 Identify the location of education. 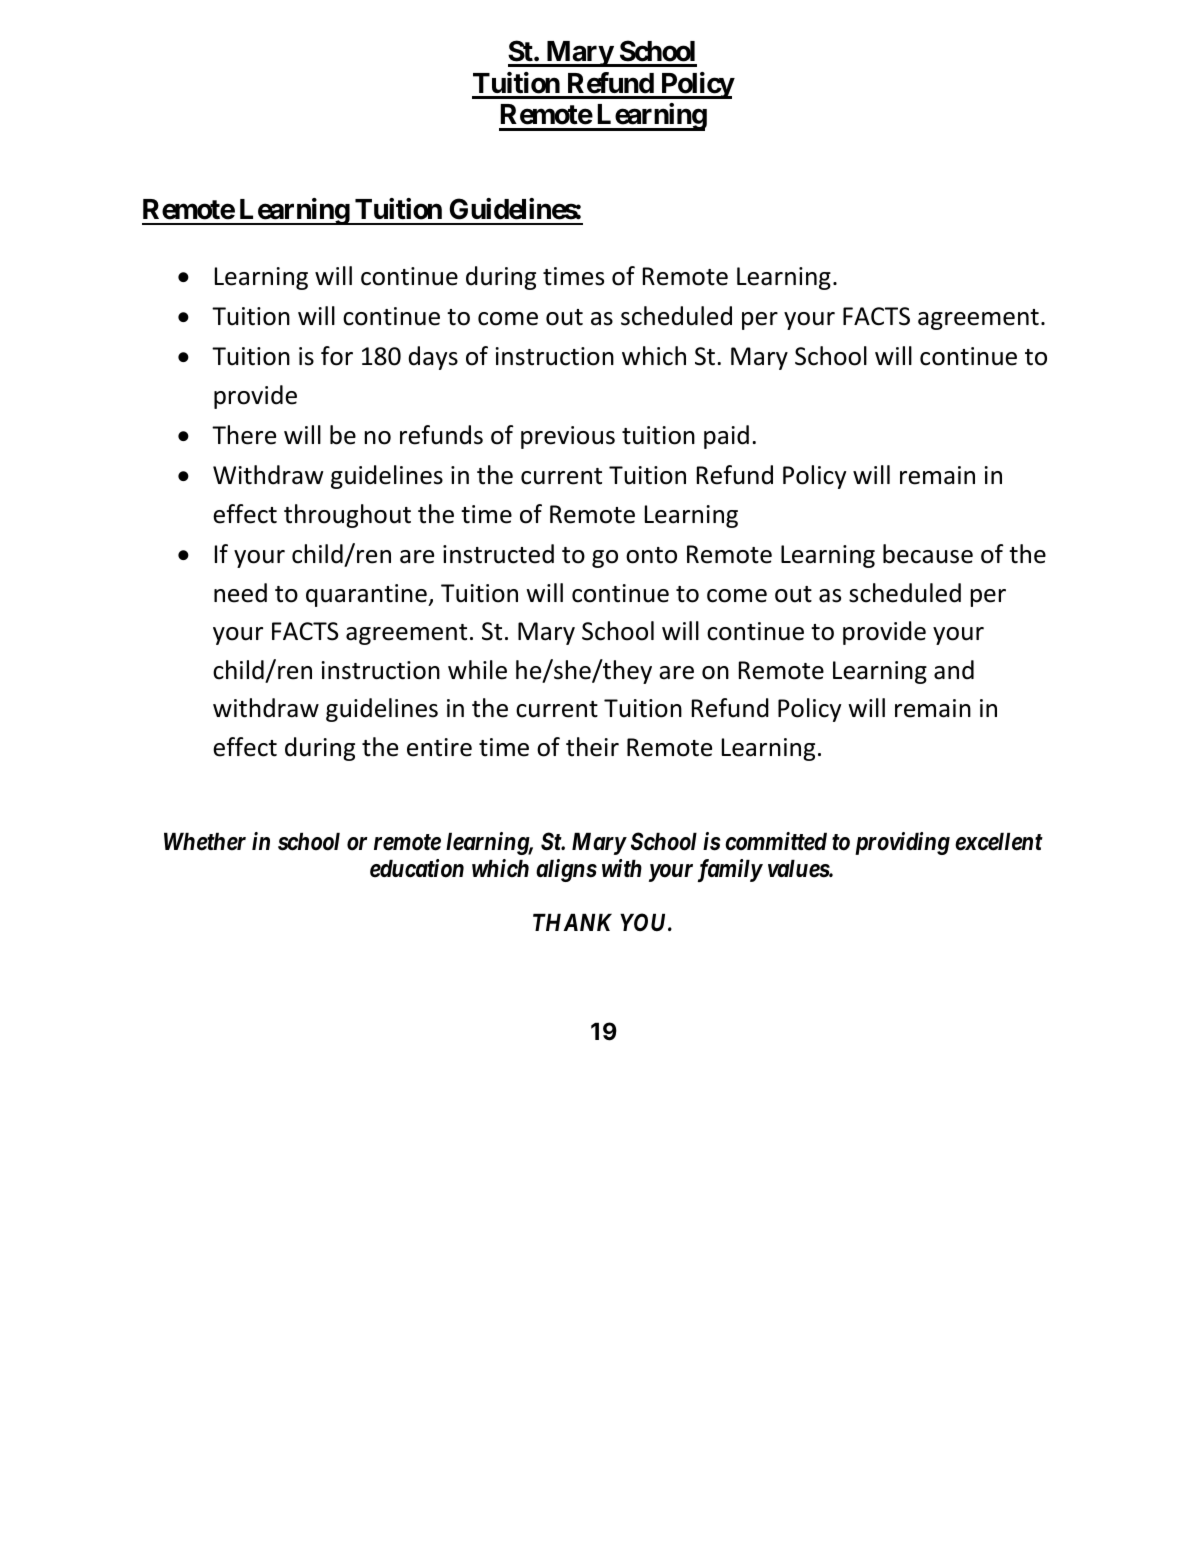
(417, 868).
